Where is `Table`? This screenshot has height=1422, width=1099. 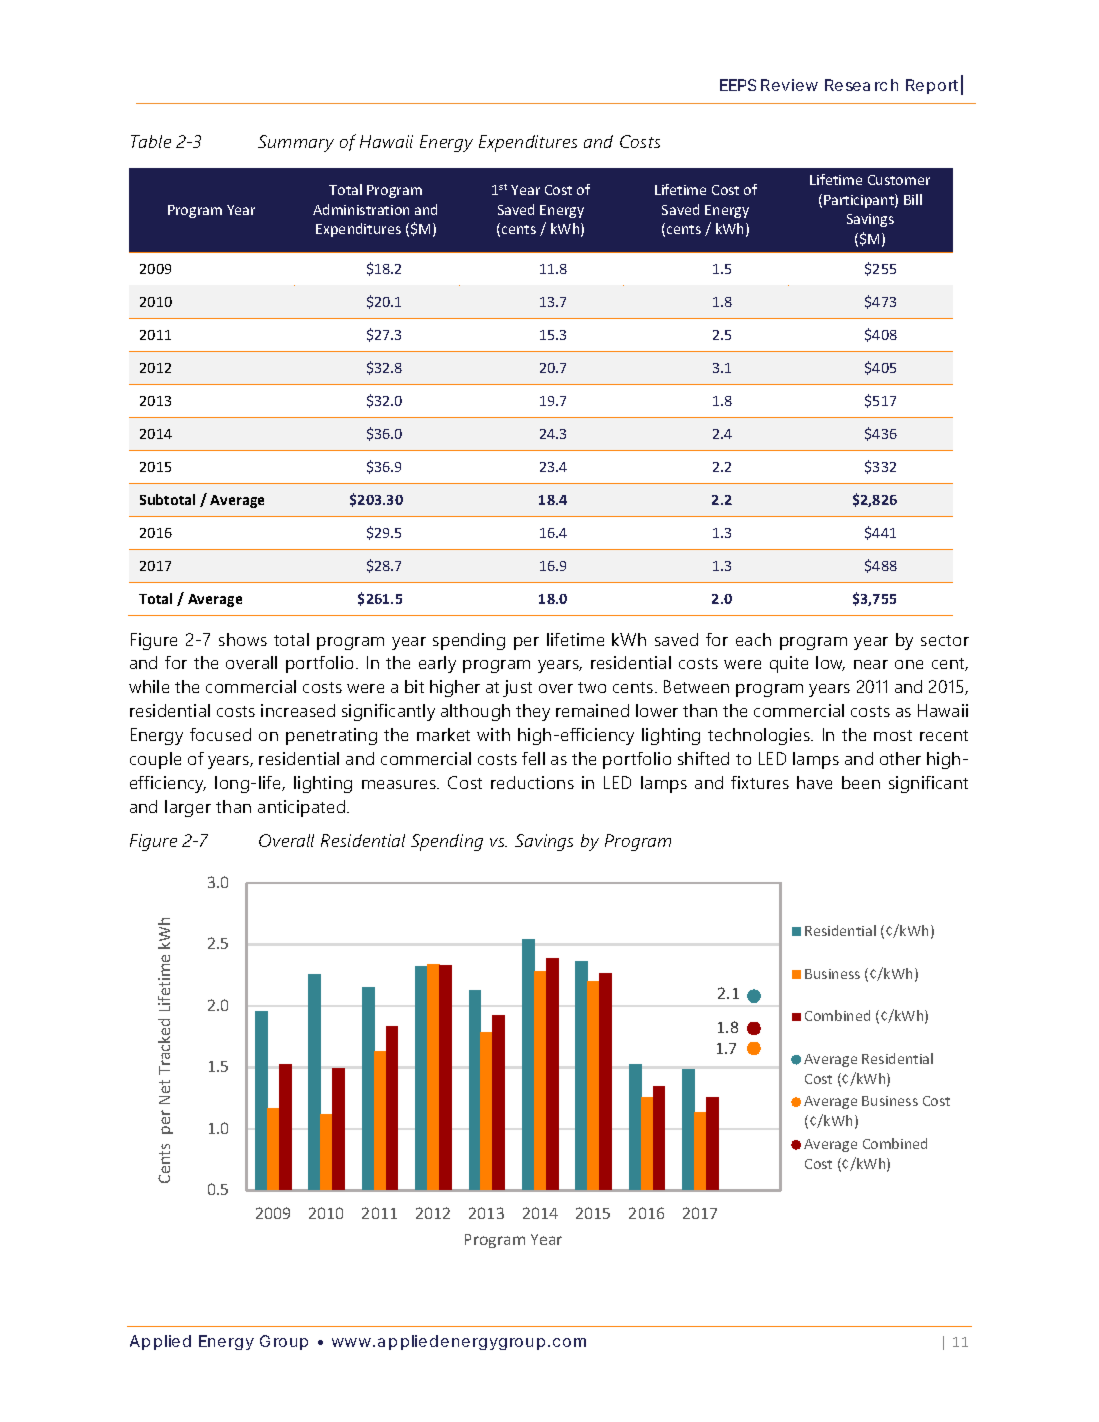 Table is located at coordinates (151, 141).
